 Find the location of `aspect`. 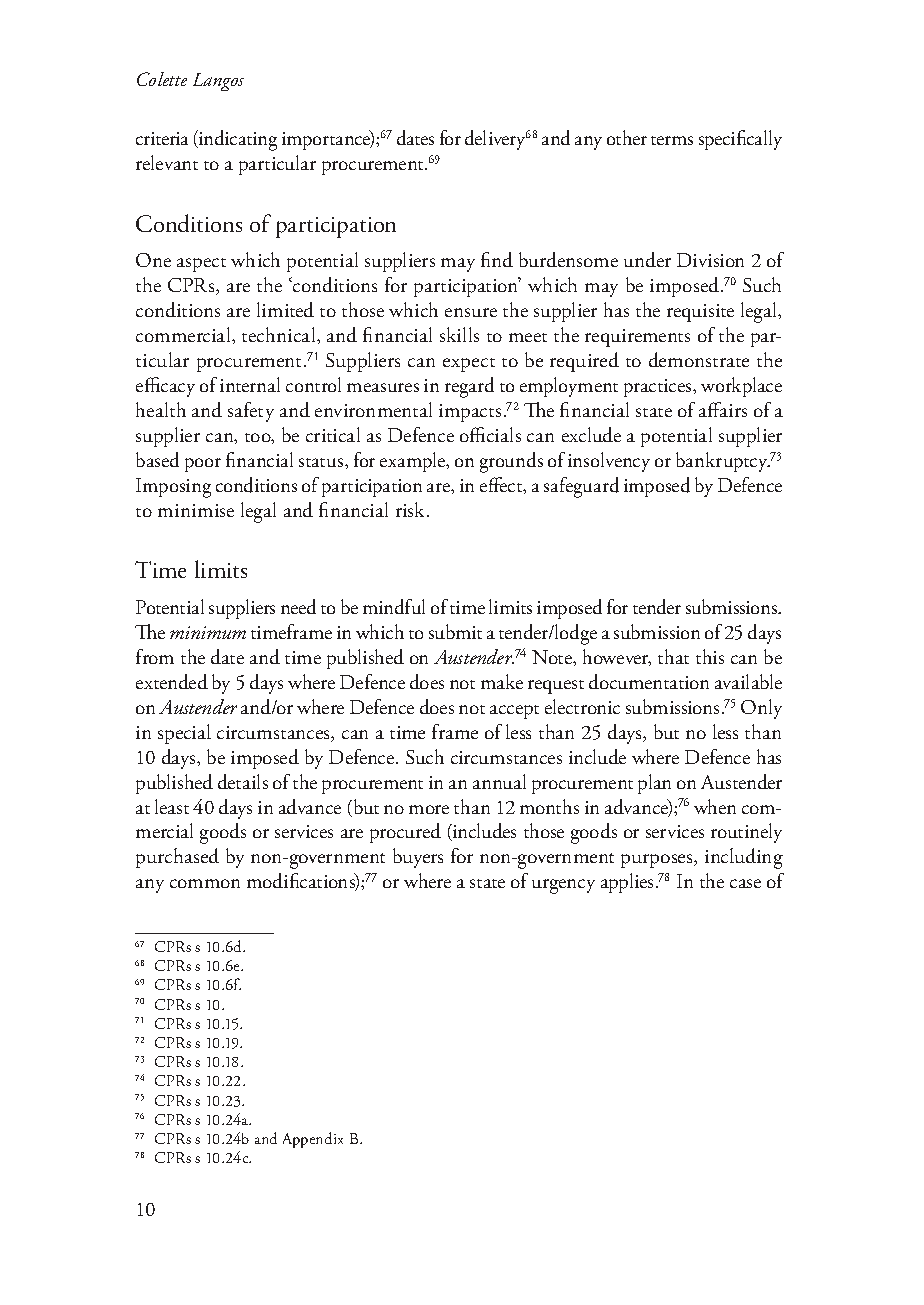

aspect is located at coordinates (201, 265).
